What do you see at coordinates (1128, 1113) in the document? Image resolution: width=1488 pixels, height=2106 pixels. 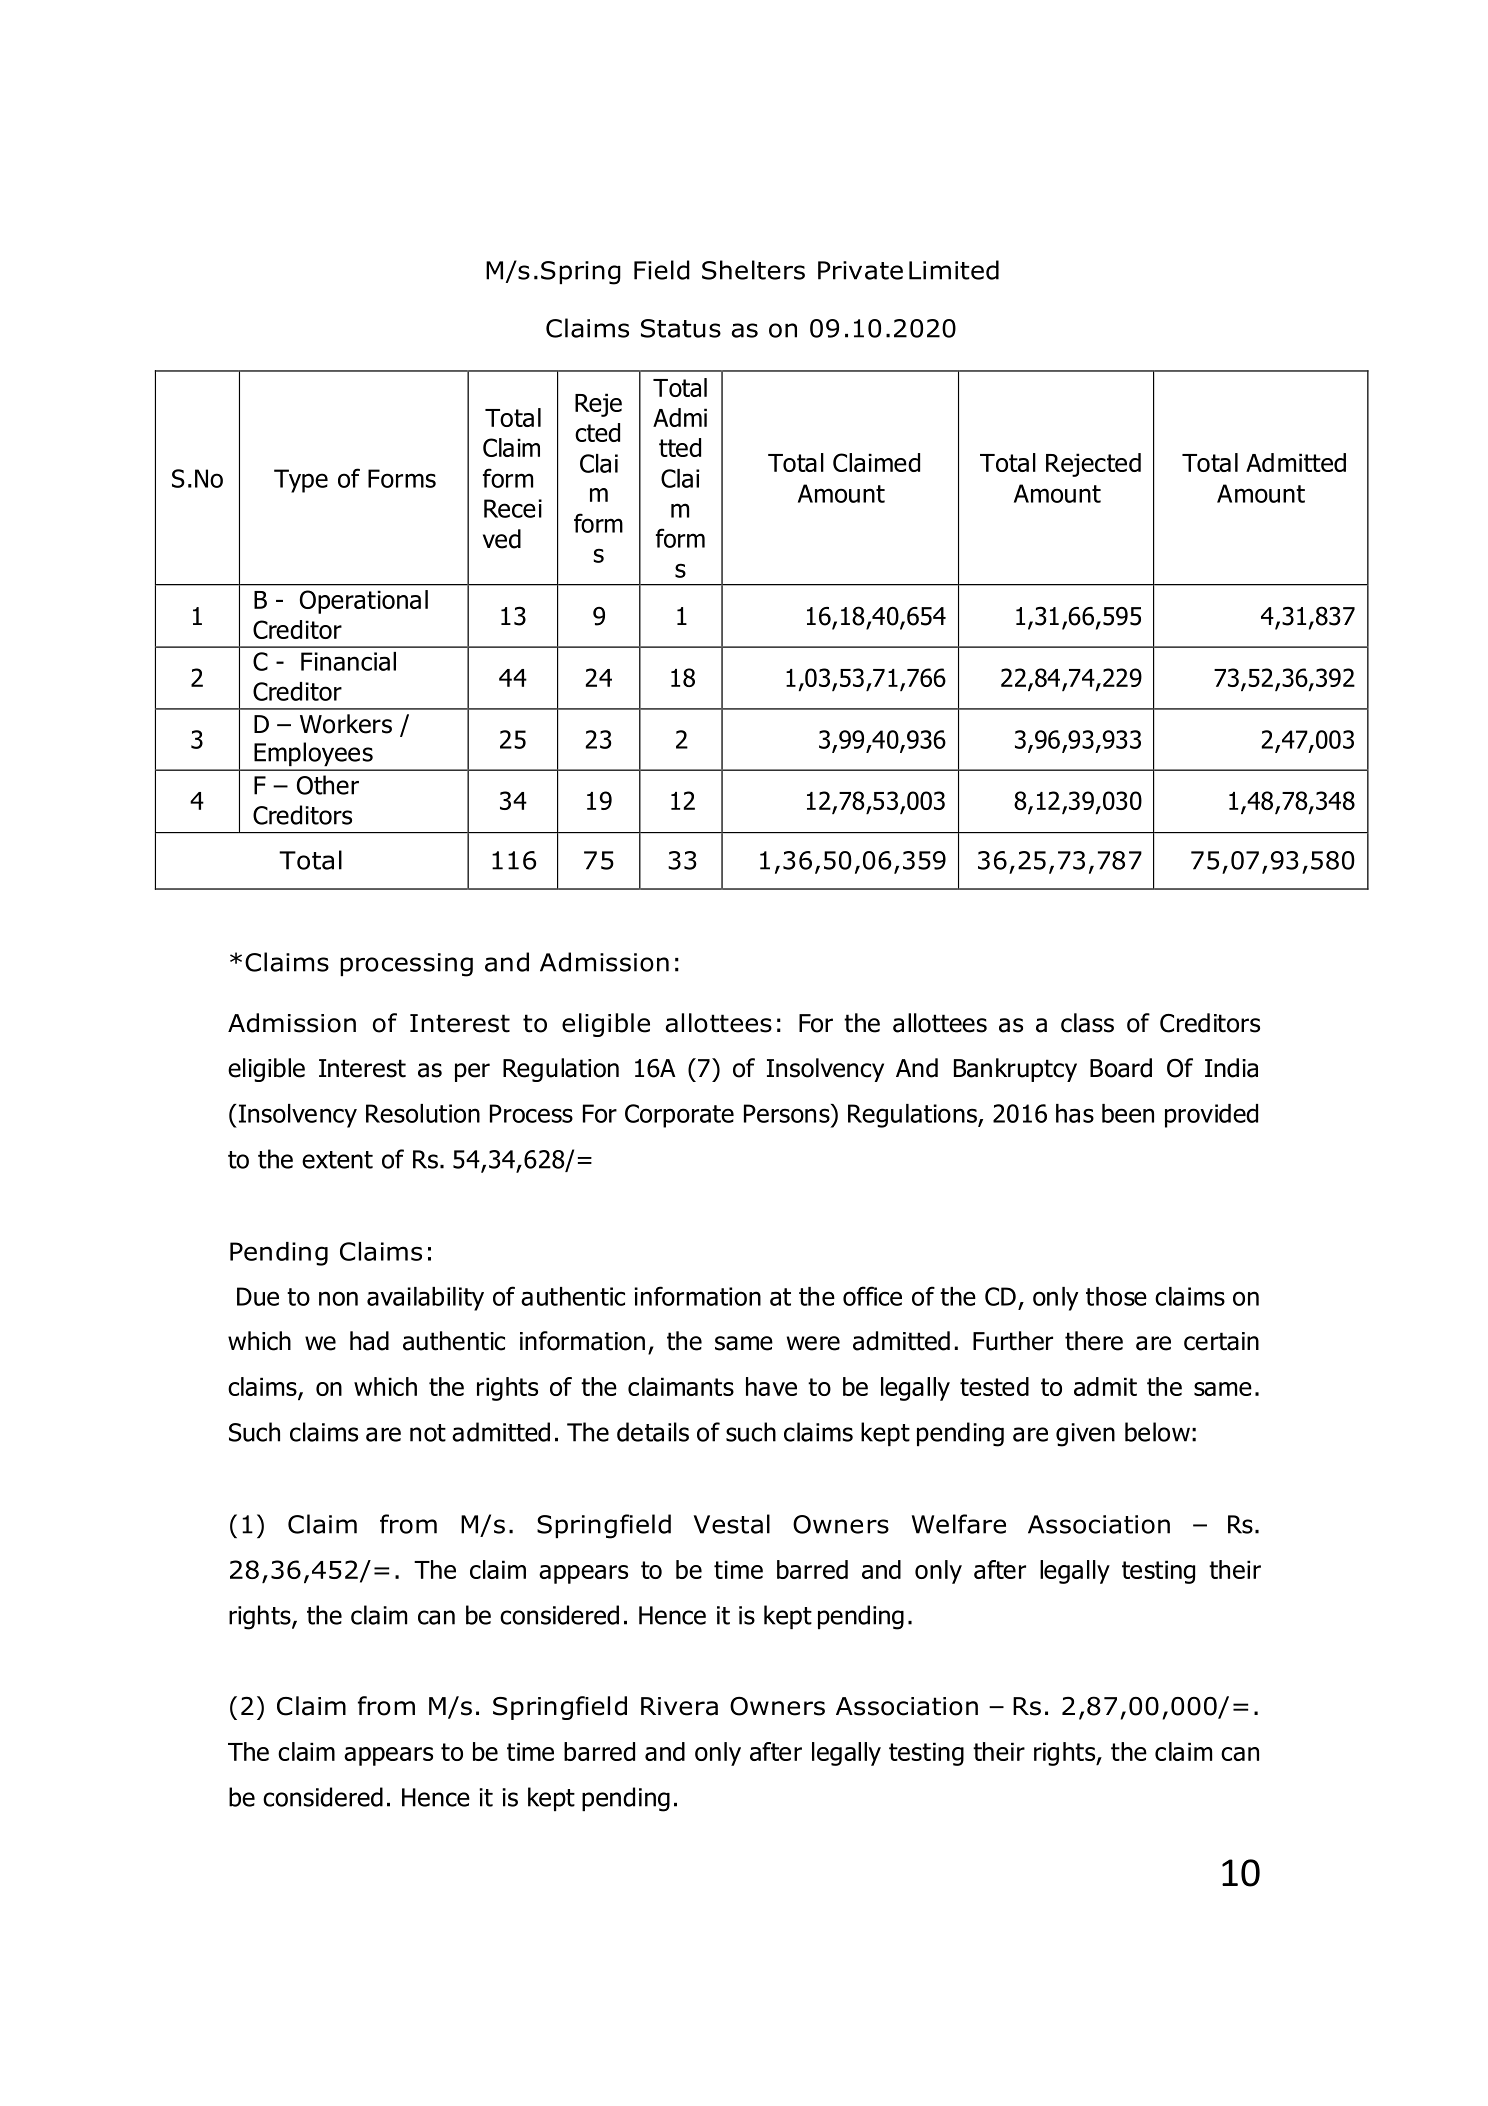 I see `been` at bounding box center [1128, 1113].
